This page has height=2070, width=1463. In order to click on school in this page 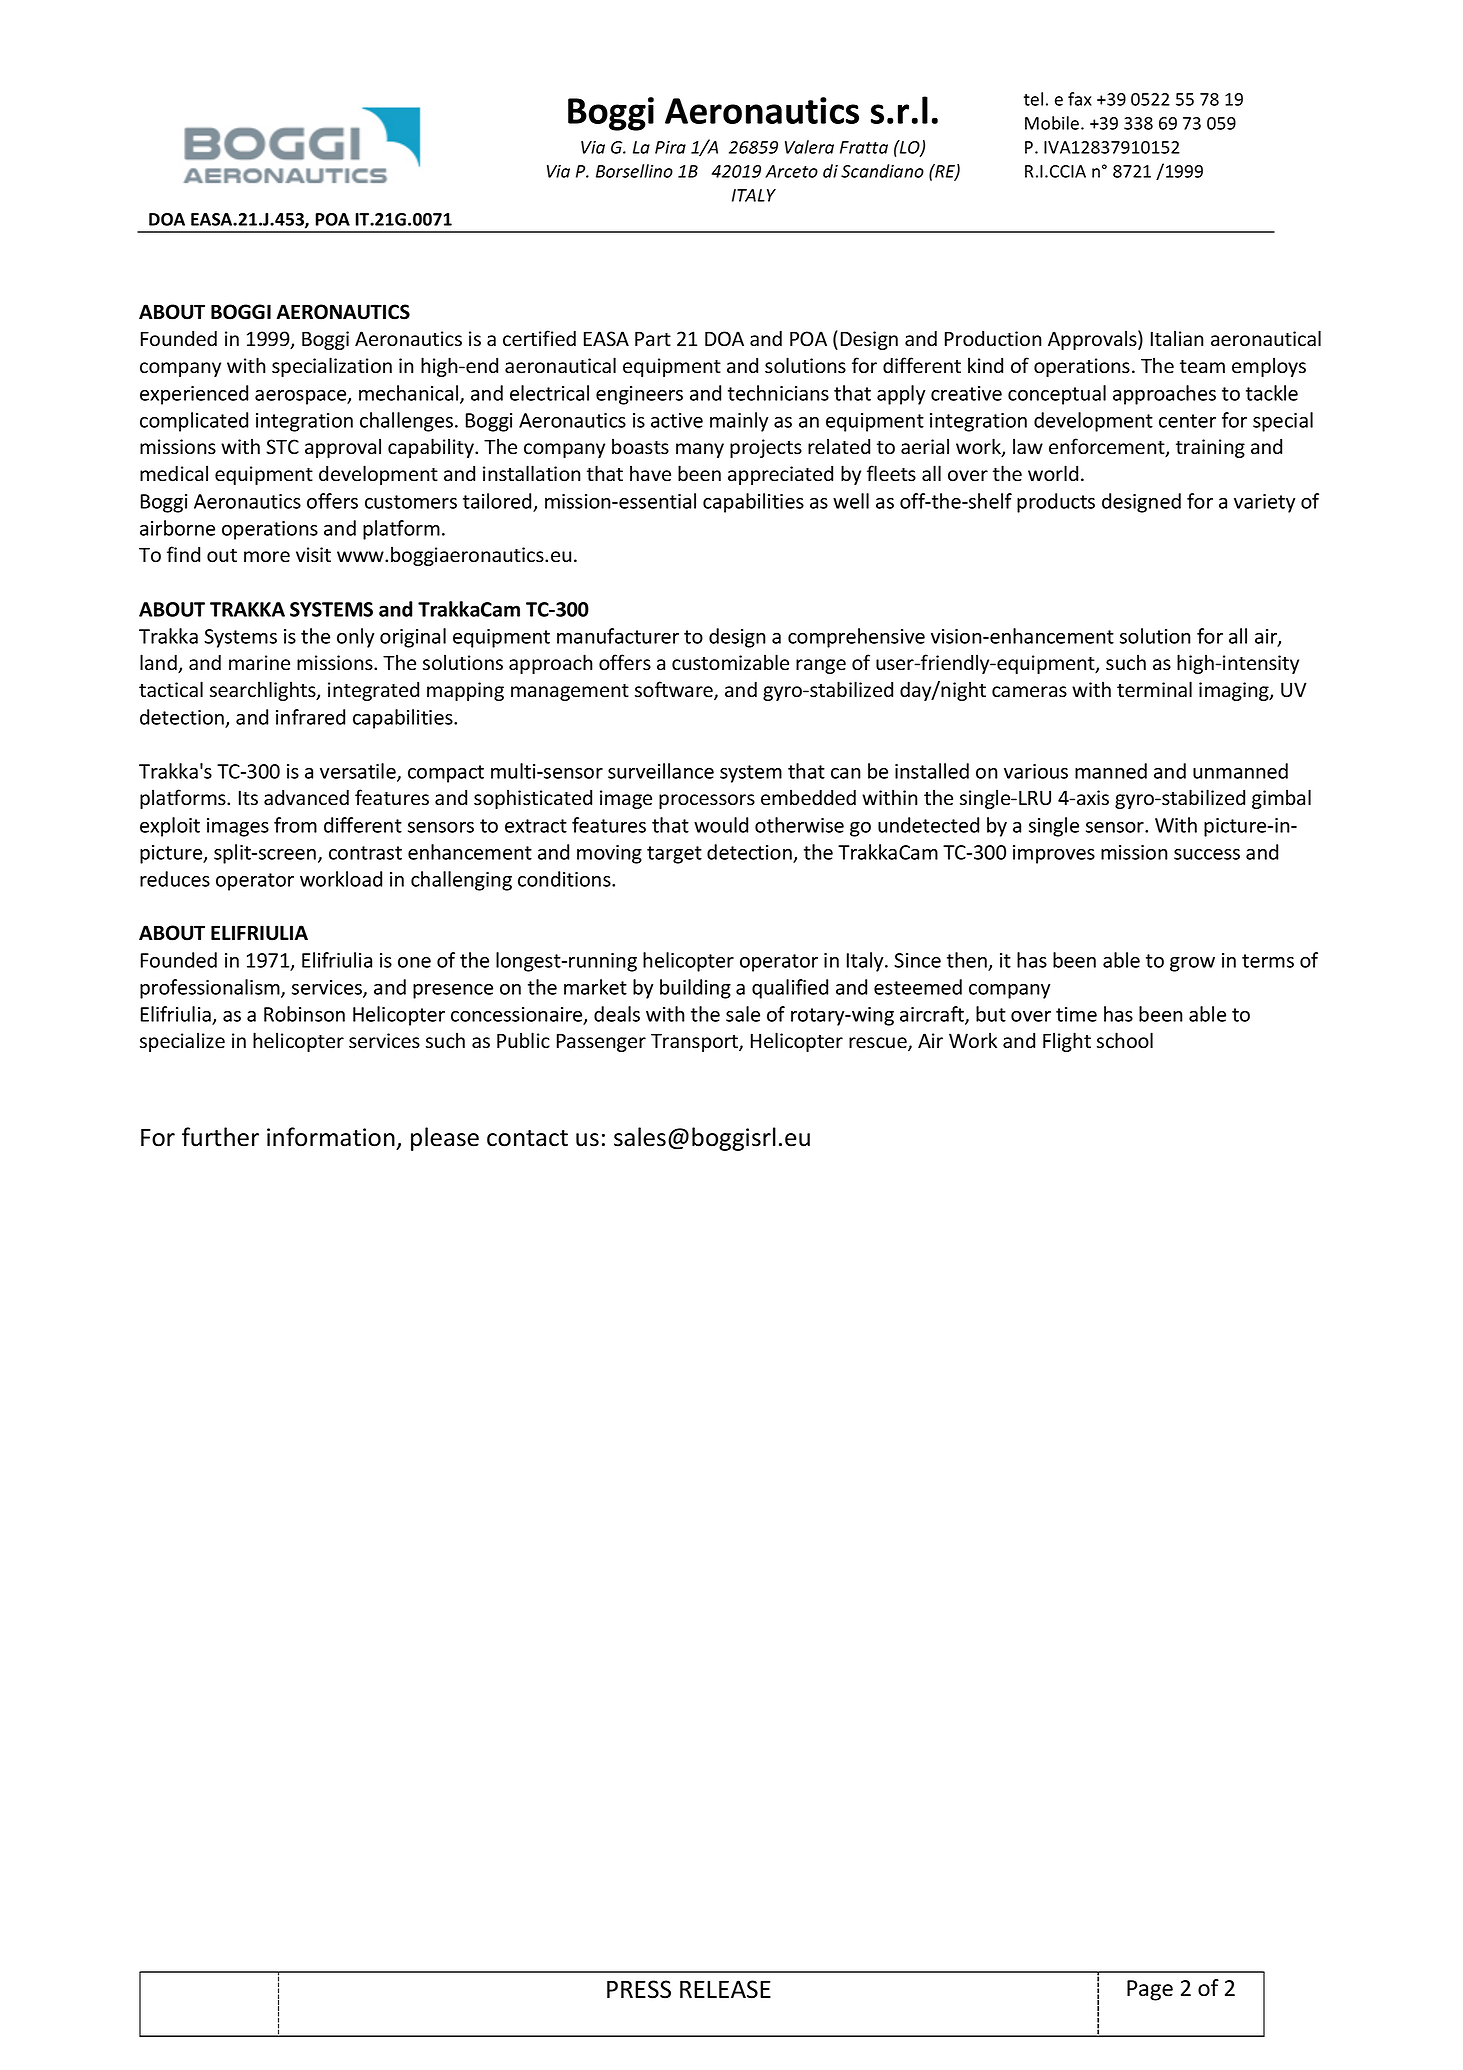, I will do `click(1125, 1040)`.
